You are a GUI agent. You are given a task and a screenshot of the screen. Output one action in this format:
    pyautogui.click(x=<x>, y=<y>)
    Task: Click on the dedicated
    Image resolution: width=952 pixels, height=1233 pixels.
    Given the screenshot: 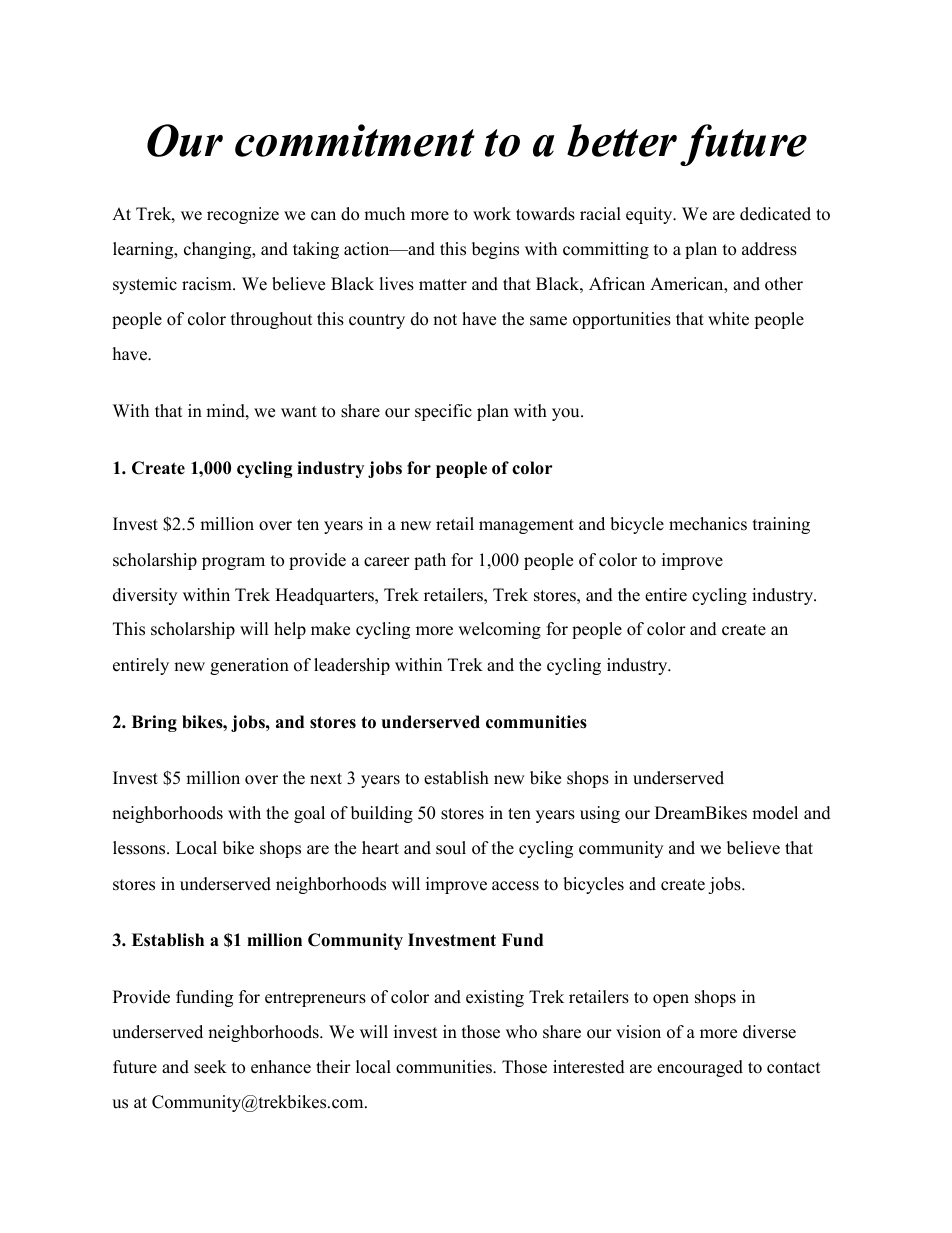 What is the action you would take?
    pyautogui.click(x=775, y=214)
